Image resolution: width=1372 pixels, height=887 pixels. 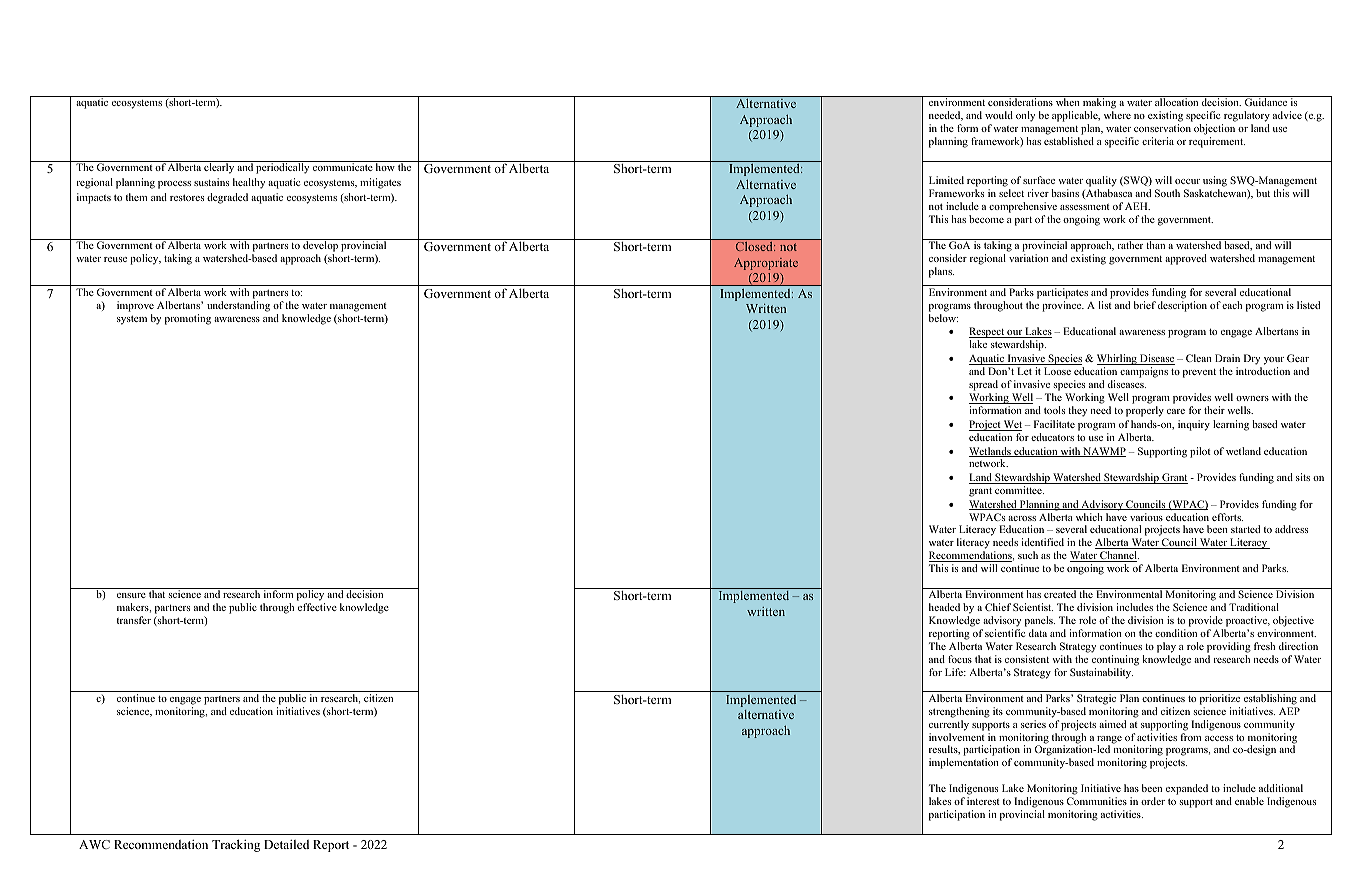 What do you see at coordinates (766, 264) in the image?
I see `Appropriate` at bounding box center [766, 264].
